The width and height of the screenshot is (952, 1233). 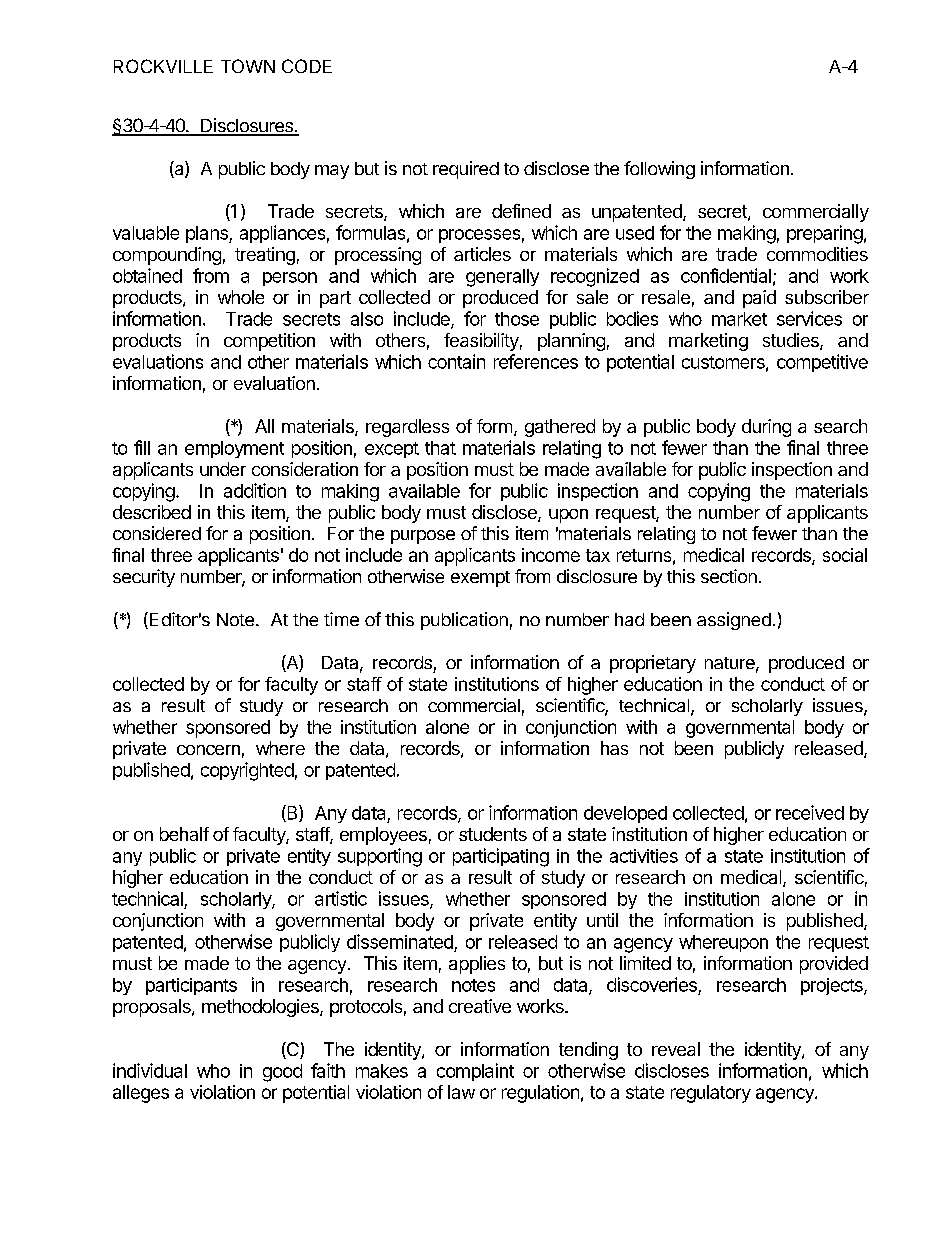 What do you see at coordinates (282, 1073) in the screenshot?
I see `good` at bounding box center [282, 1073].
